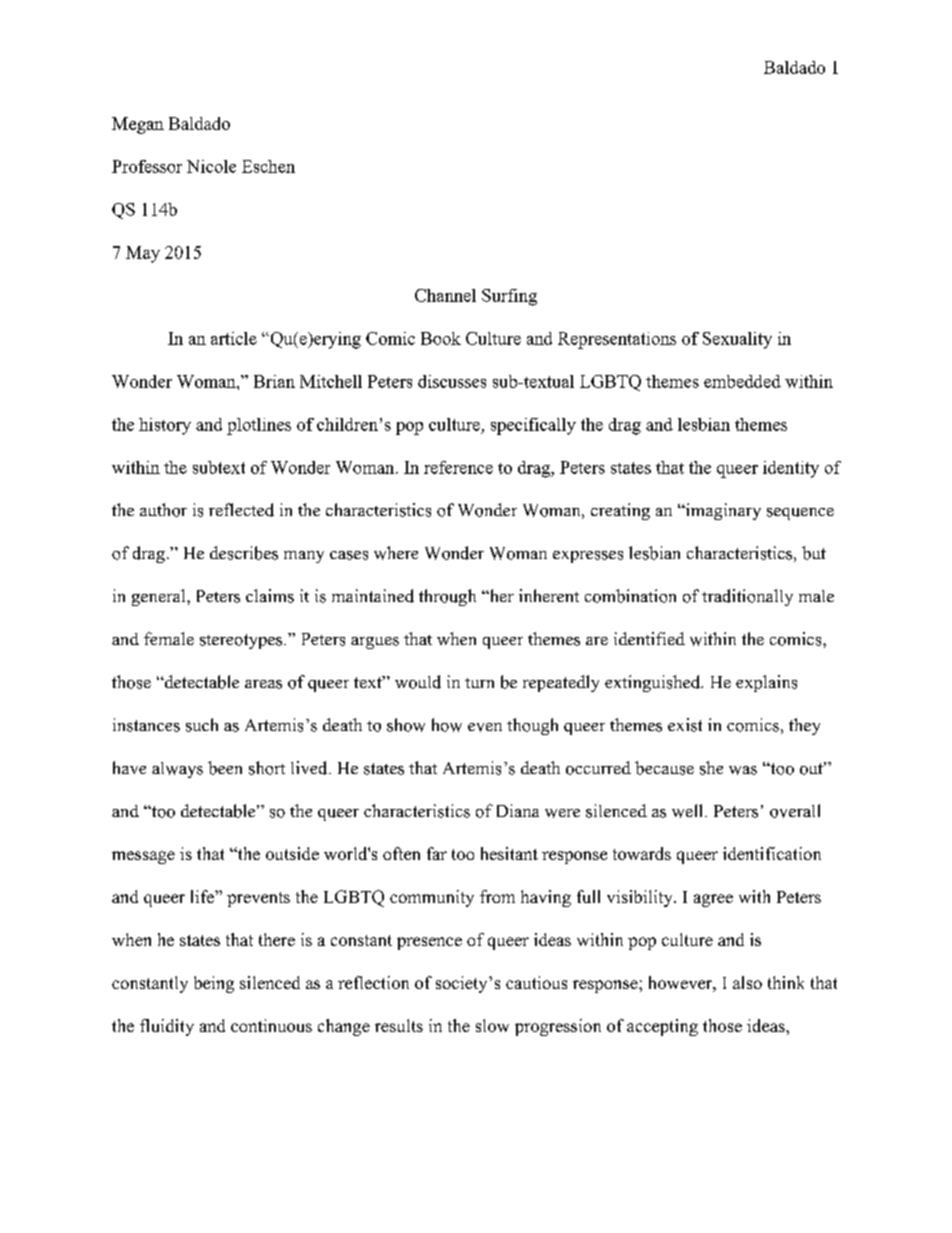 This image has width=952, height=1233. What do you see at coordinates (742, 381) in the image?
I see `embedded` at bounding box center [742, 381].
